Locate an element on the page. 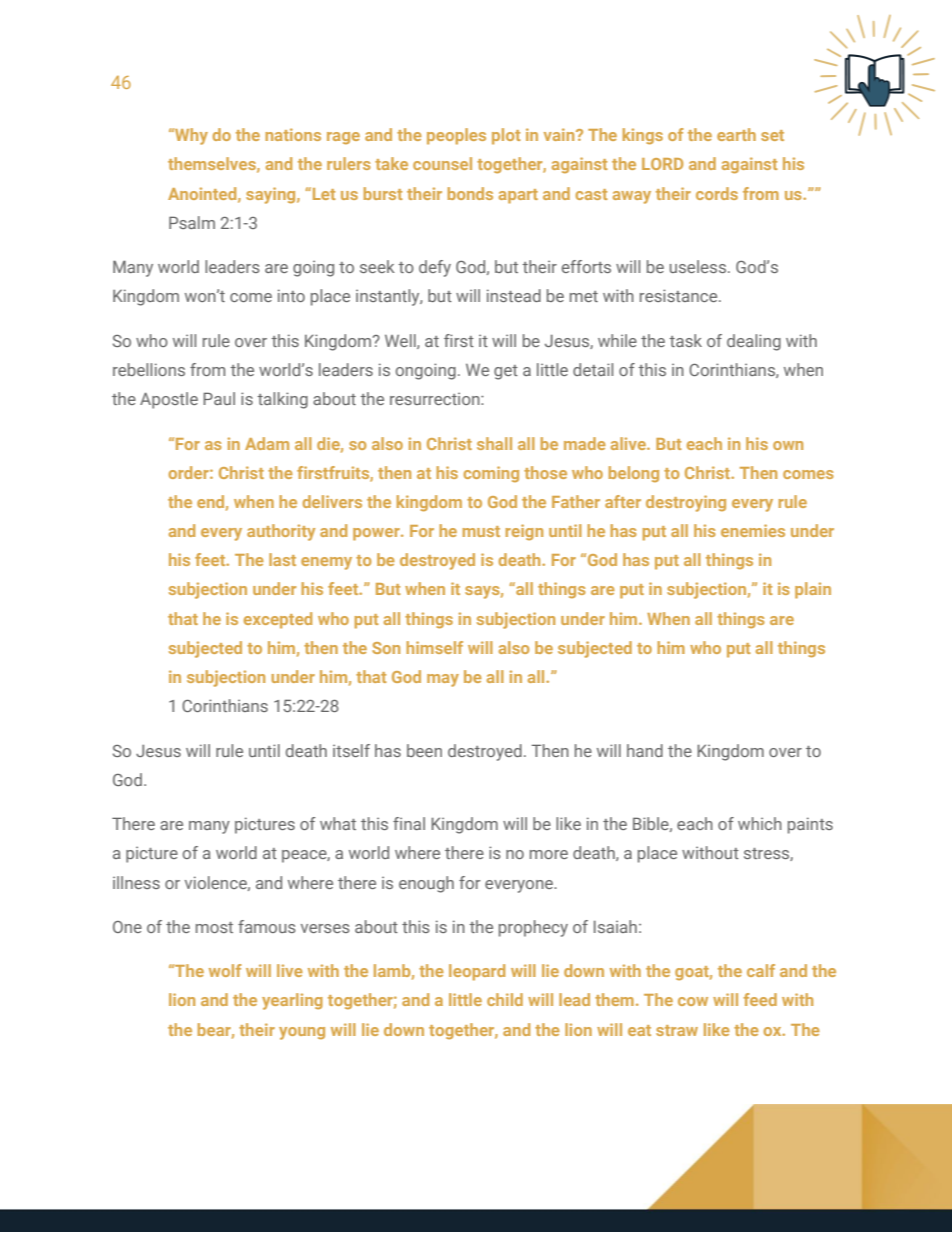  Adam is located at coordinates (267, 443).
